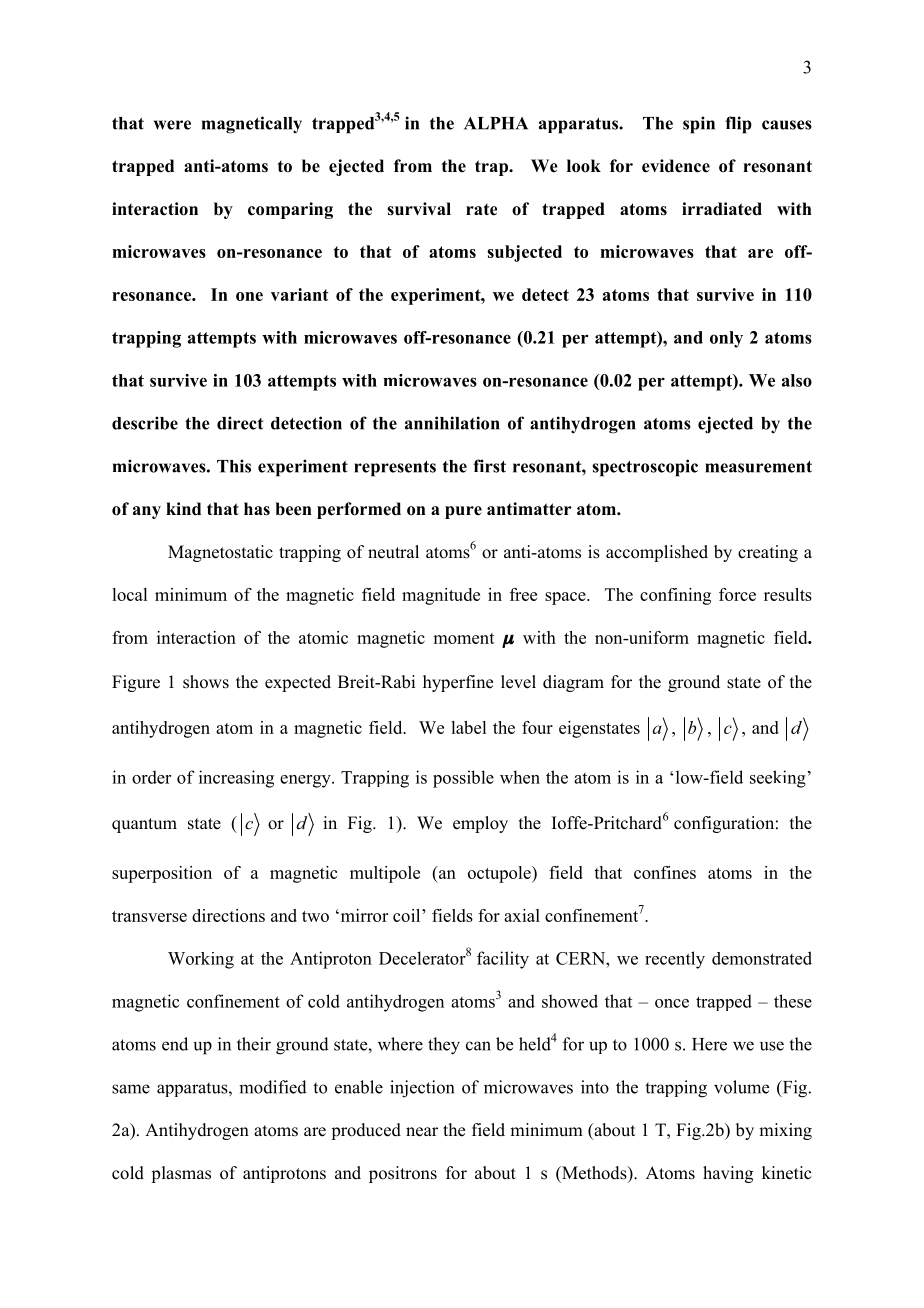  What do you see at coordinates (778, 779) in the screenshot?
I see `seeking` at bounding box center [778, 779].
